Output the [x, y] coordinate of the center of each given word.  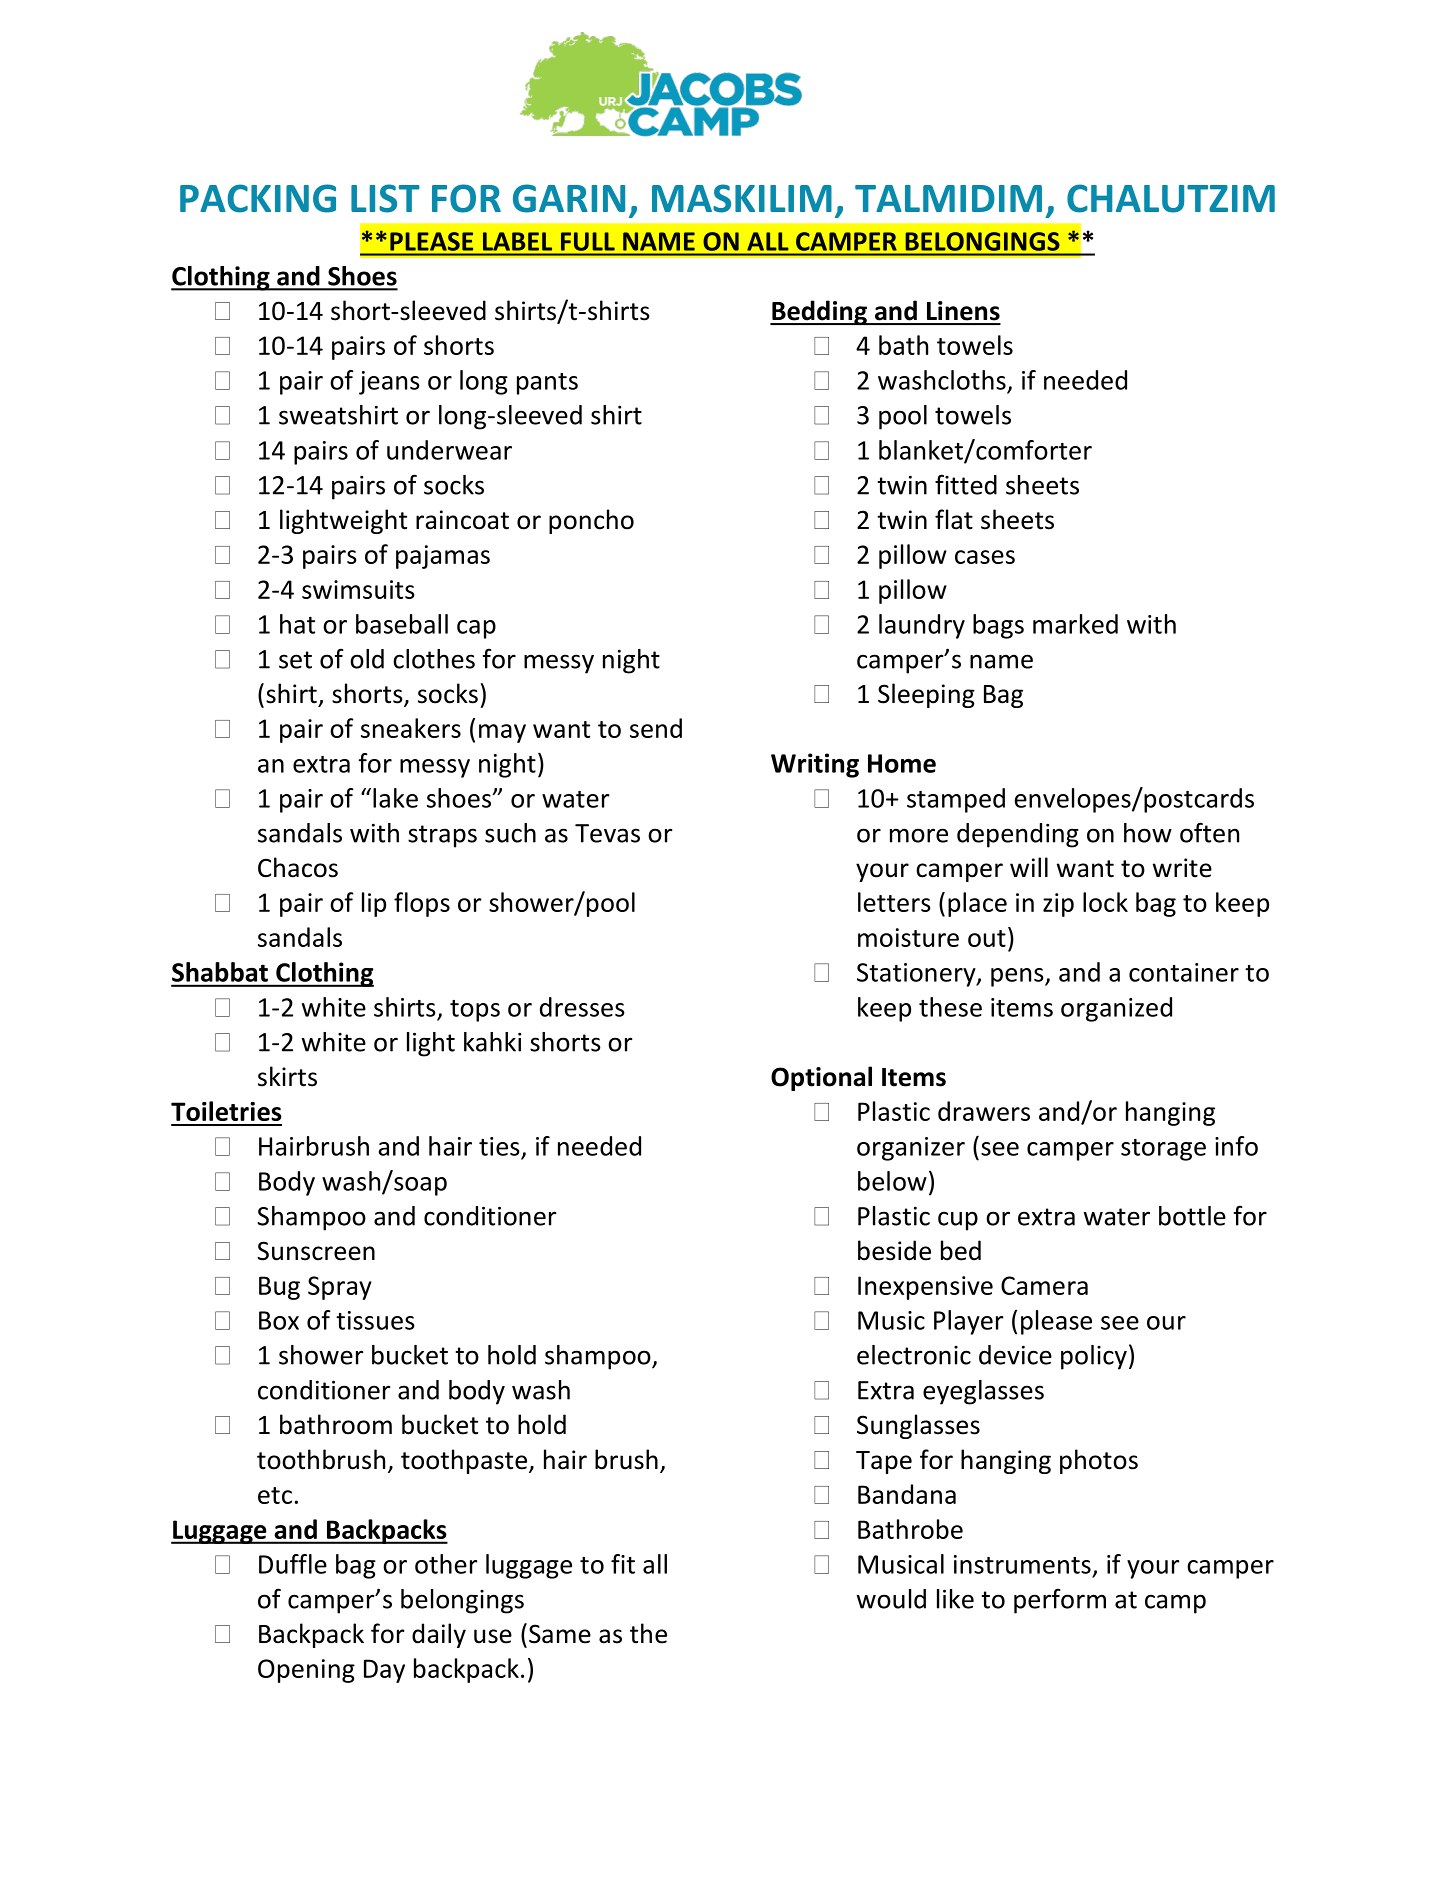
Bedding [819, 312]
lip [374, 904]
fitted [966, 484]
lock [1105, 902]
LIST [385, 198]
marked [1075, 624]
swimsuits [358, 589]
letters [894, 902]
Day [384, 1671]
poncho [591, 521]
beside [894, 1250]
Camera [1044, 1285]
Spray [340, 1288]
